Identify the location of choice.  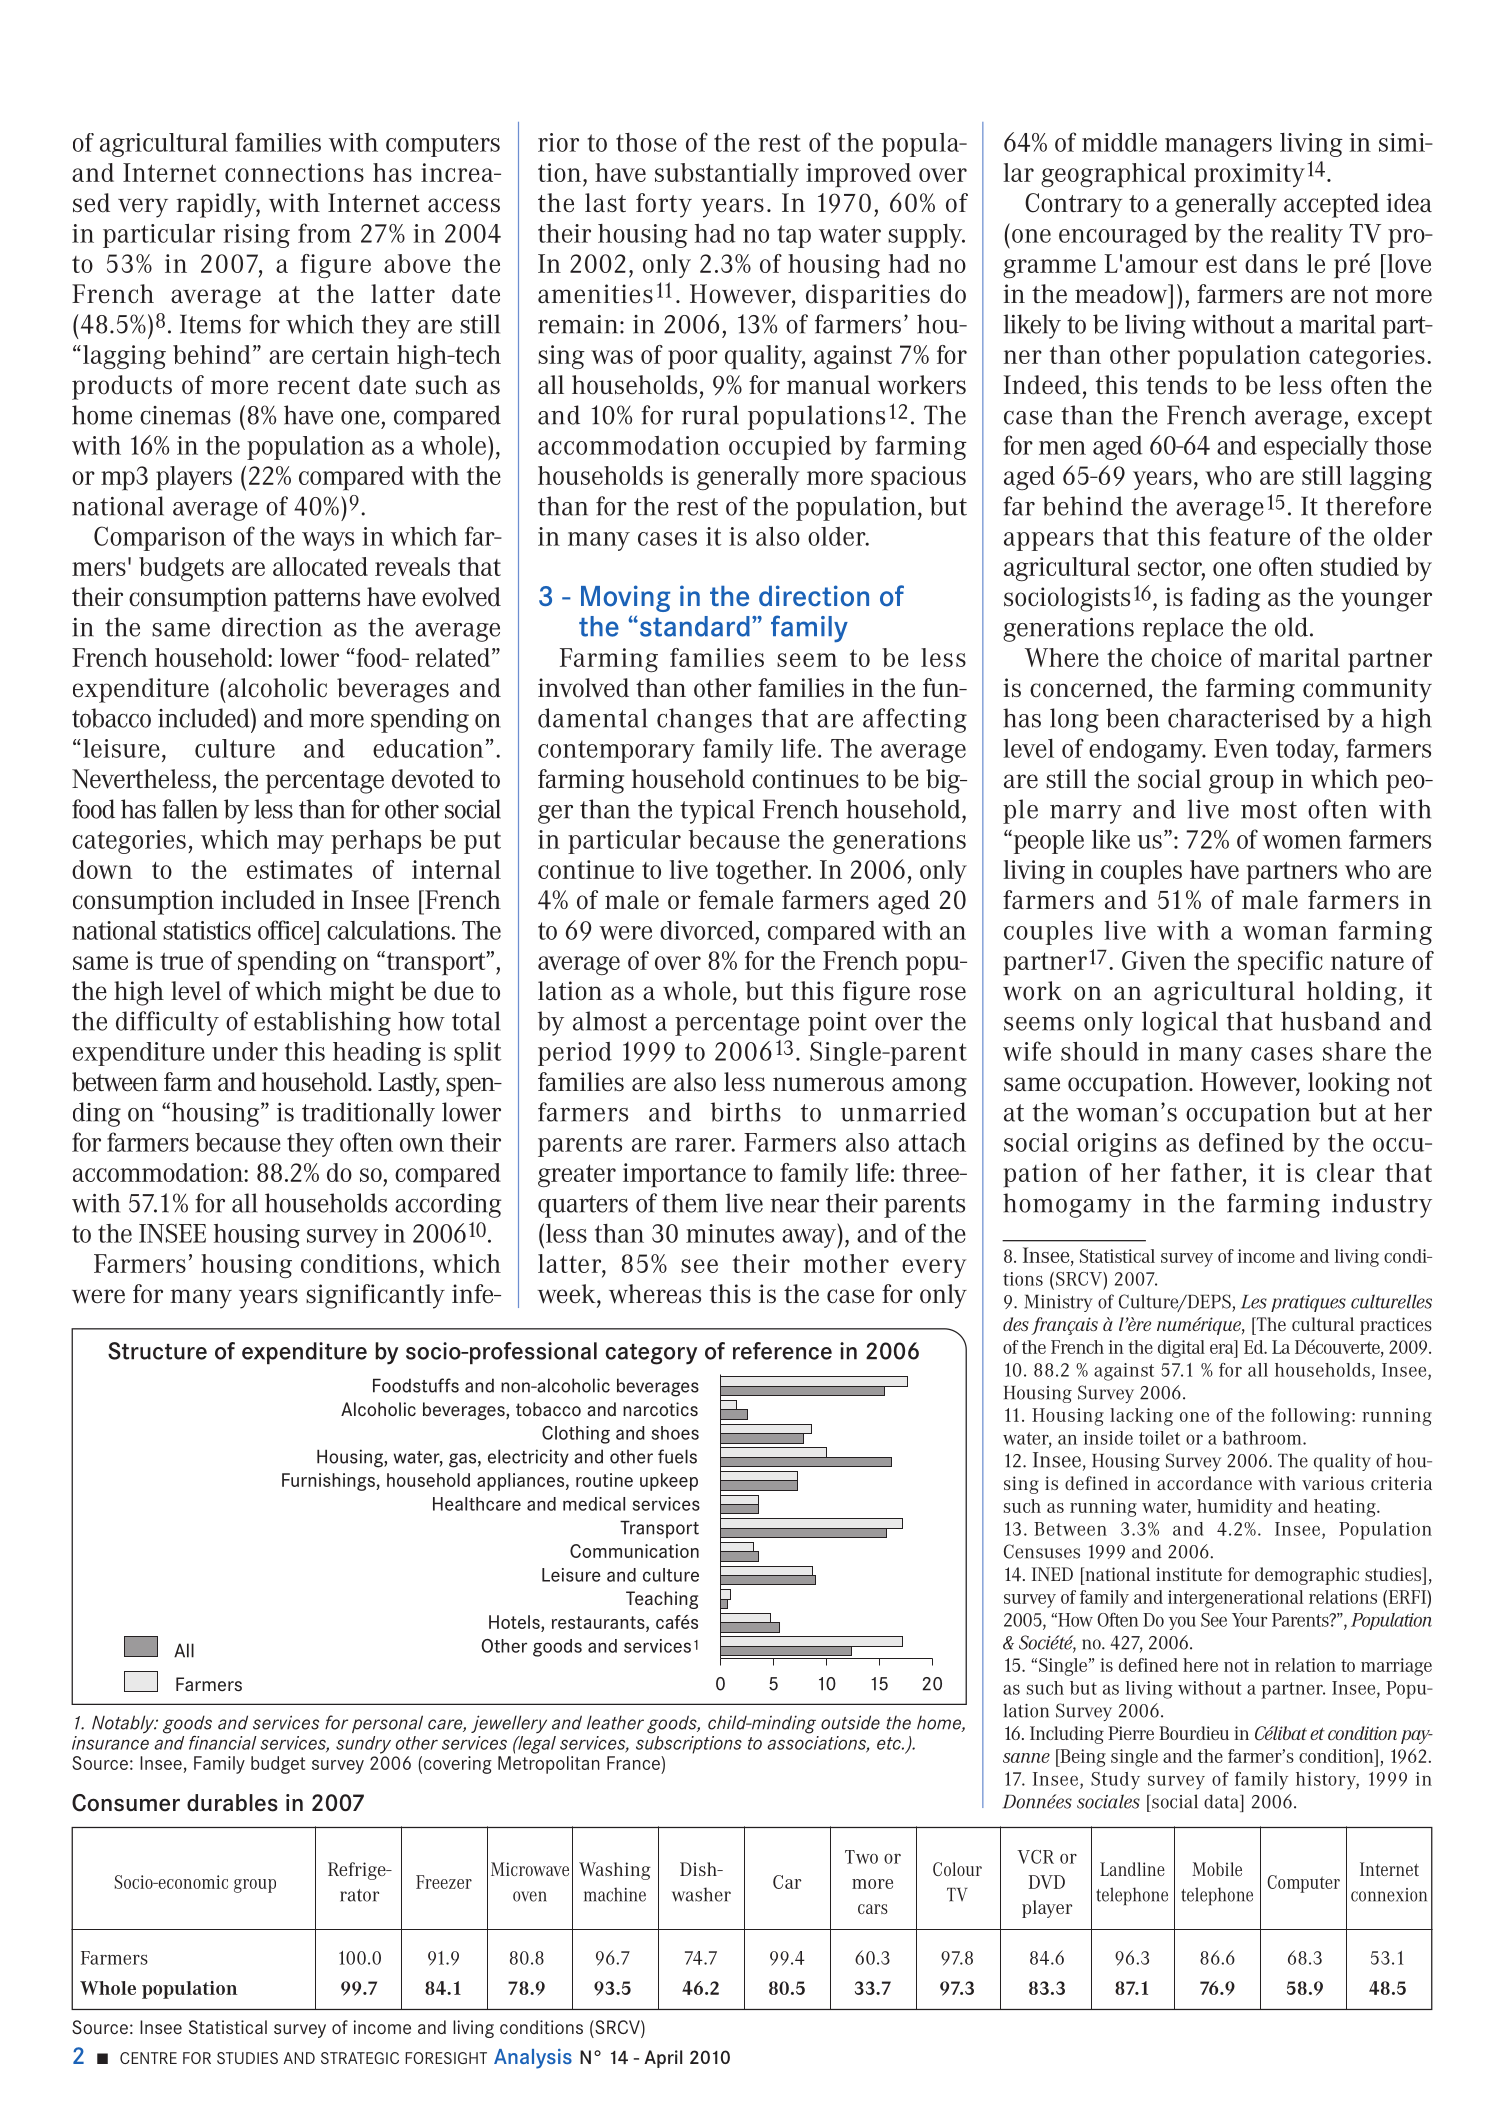
(1186, 657).
